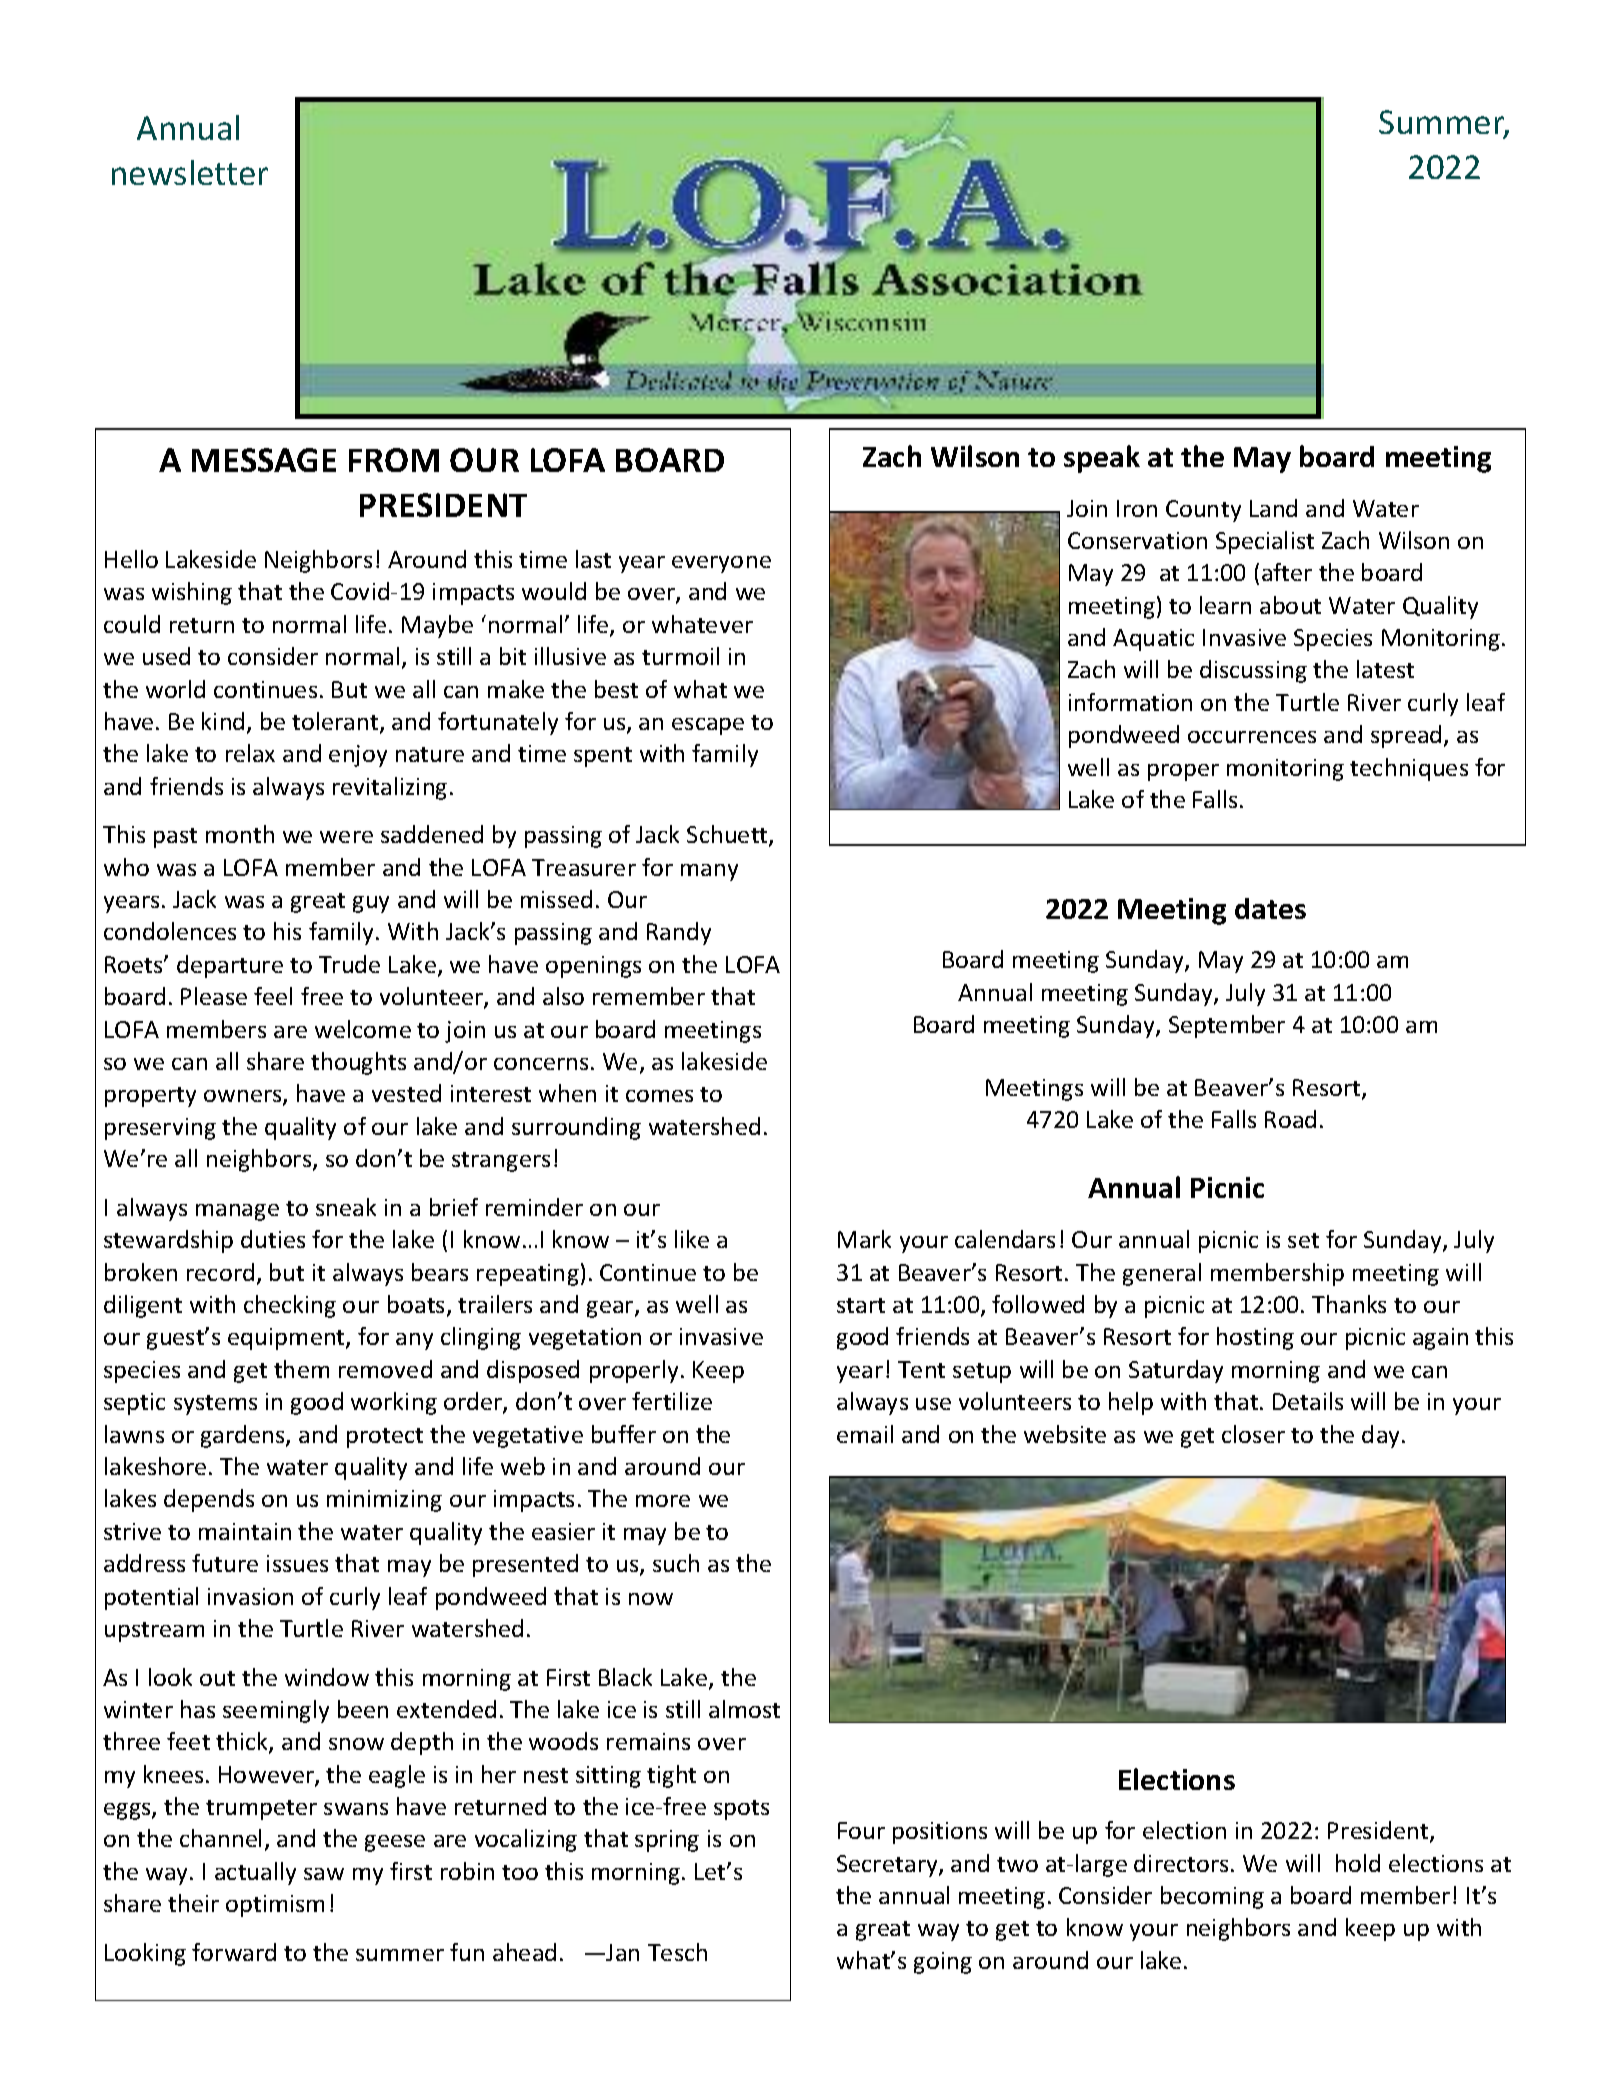 The height and width of the screenshot is (2096, 1620). Describe the element at coordinates (1102, 459) in the screenshot. I see `speak` at that location.
